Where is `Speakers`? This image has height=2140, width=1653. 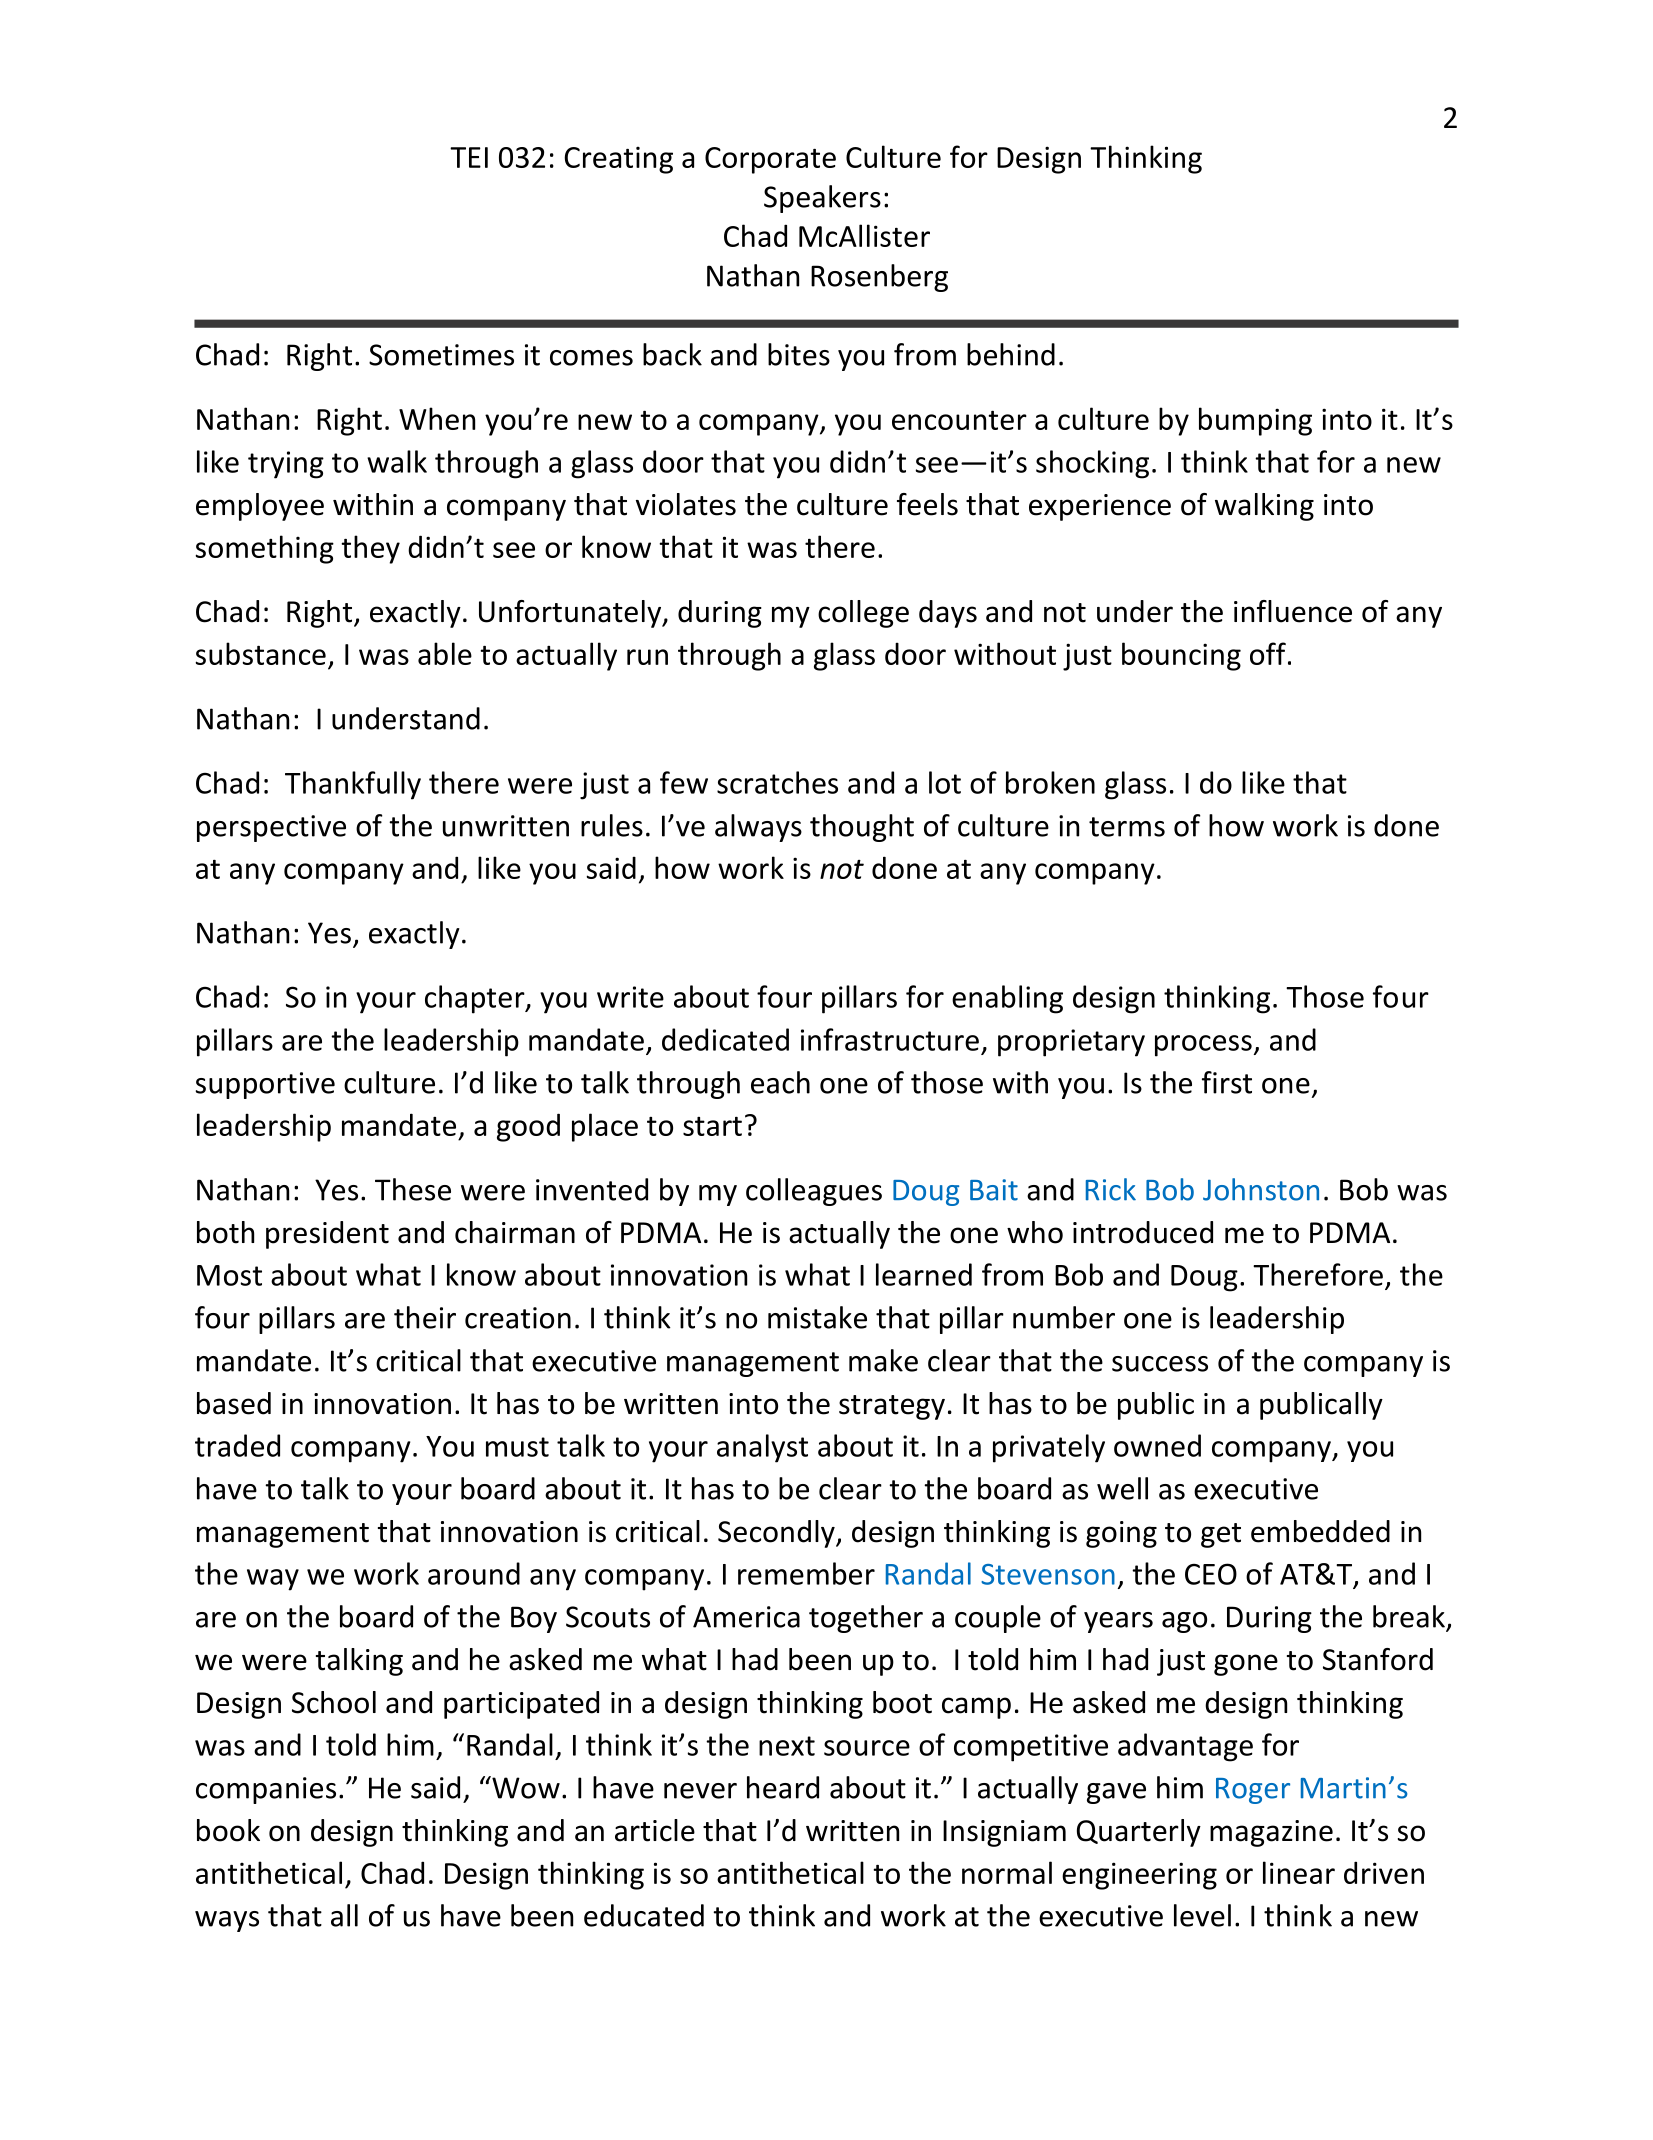
Speakers is located at coordinates (822, 199).
